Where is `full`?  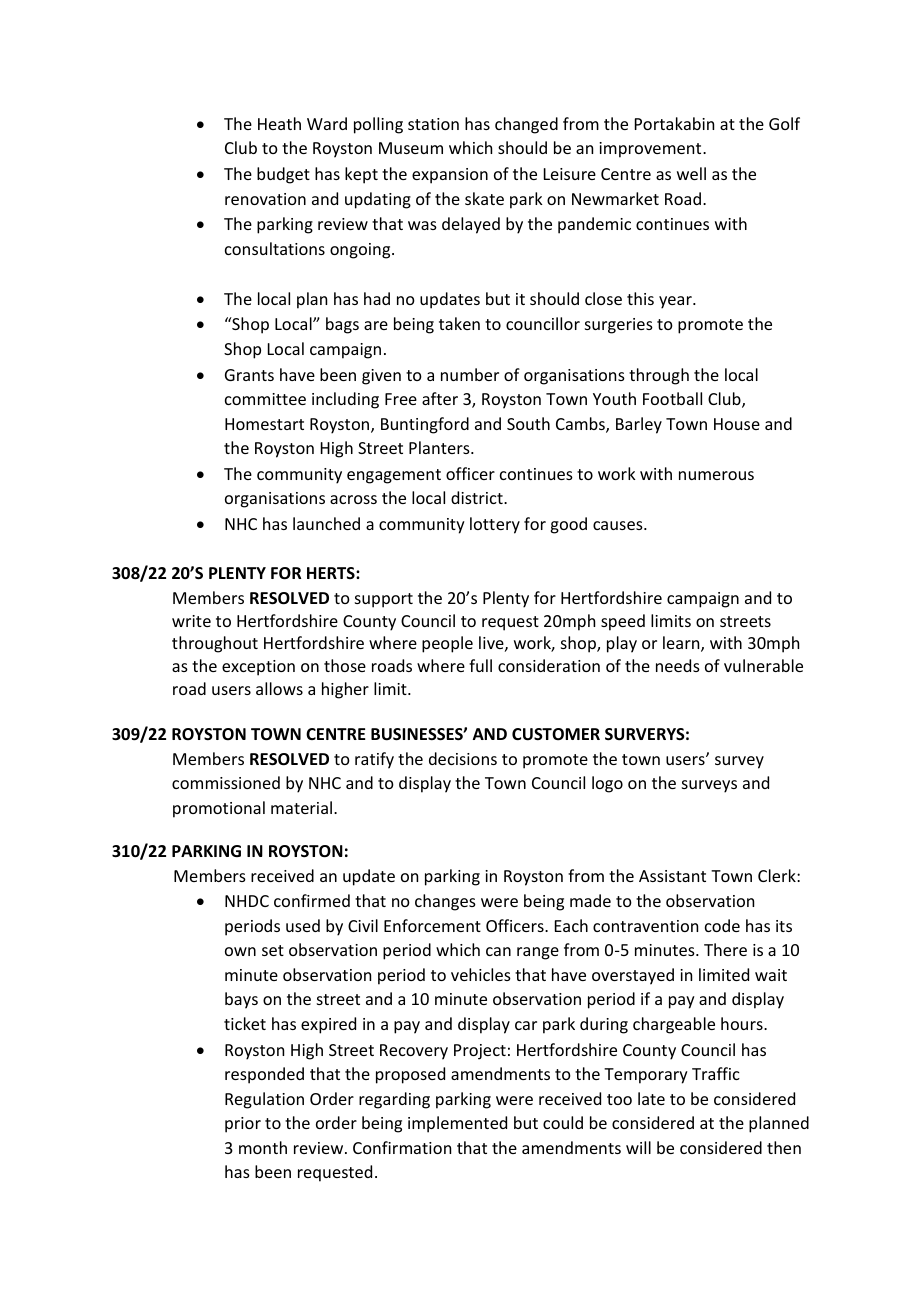
full is located at coordinates (480, 665).
